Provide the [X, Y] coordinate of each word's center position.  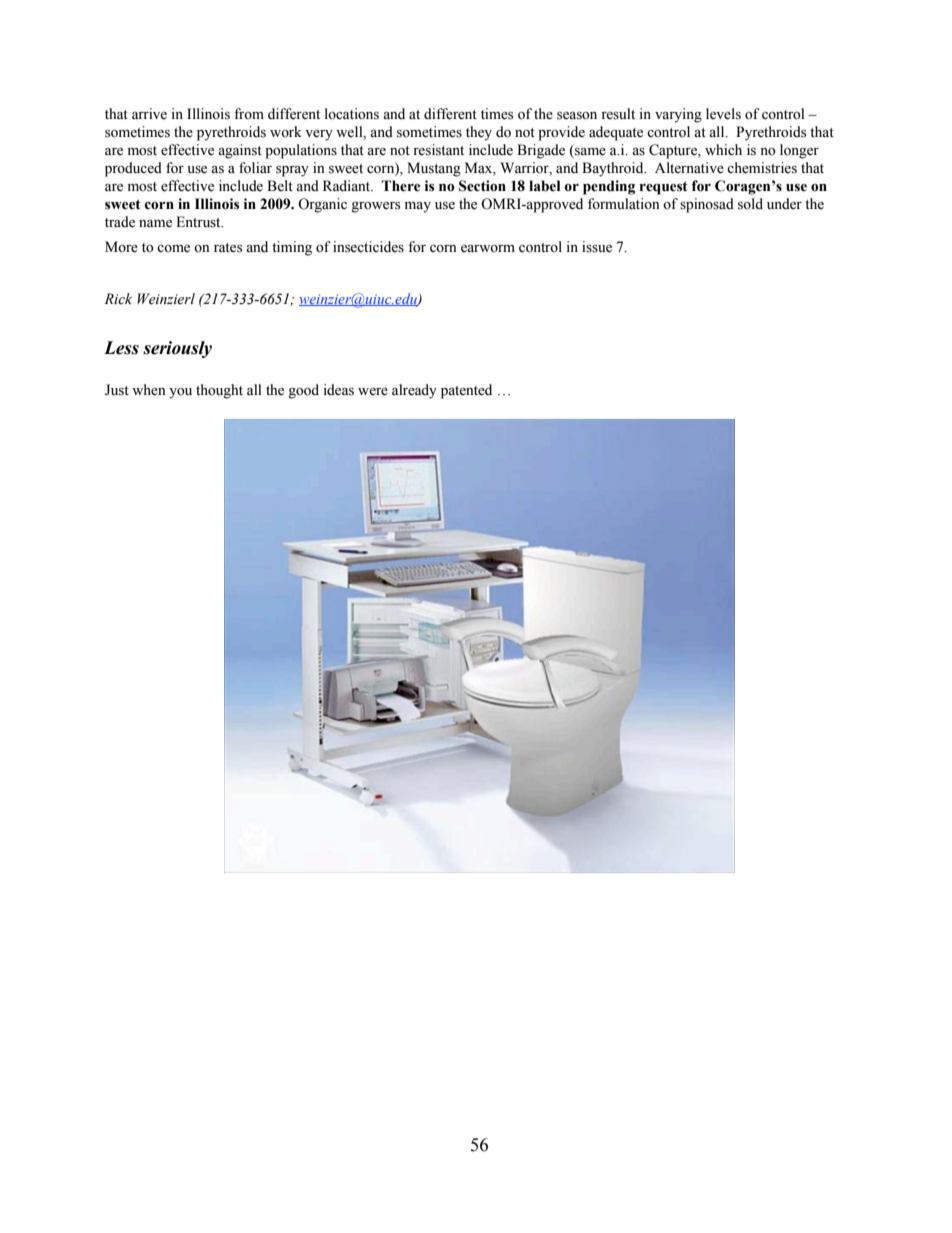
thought [219, 391]
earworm [488, 249]
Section [482, 186]
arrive [149, 114]
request [664, 188]
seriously [177, 349]
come [173, 249]
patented [466, 391]
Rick [118, 298]
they [479, 133]
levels [723, 114]
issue [597, 247]
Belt [280, 186]
